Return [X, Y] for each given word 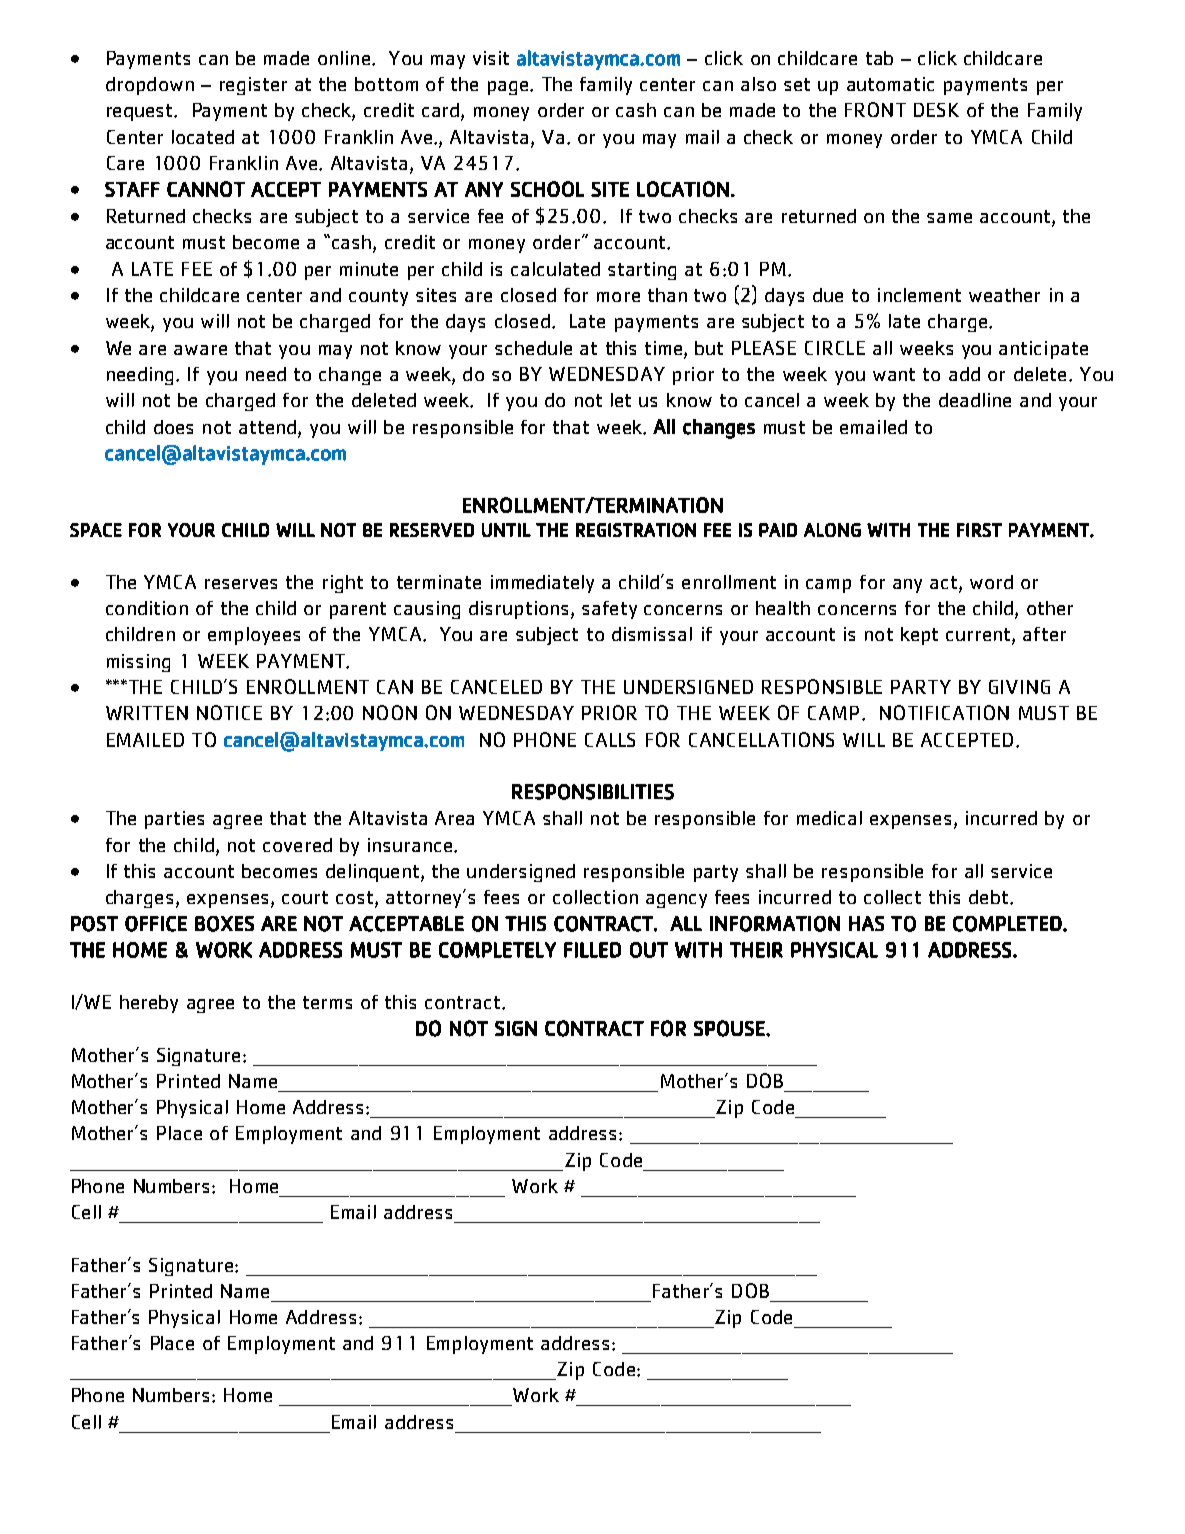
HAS [866, 923]
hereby [149, 1004]
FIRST [979, 530]
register [253, 86]
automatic [890, 84]
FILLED [592, 950]
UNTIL [506, 530]
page [508, 88]
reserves [241, 584]
